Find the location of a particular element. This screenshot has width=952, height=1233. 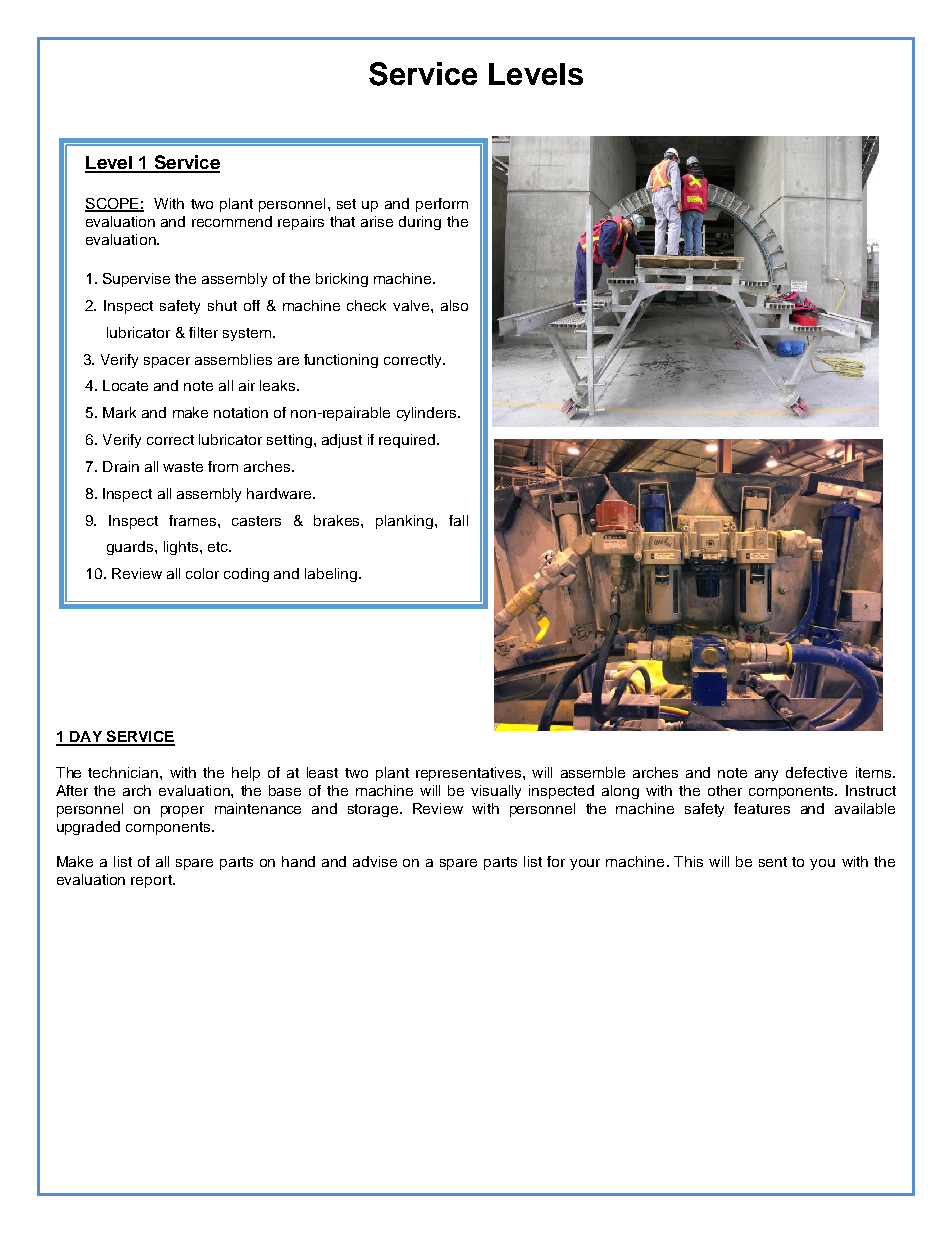

report is located at coordinates (152, 881).
